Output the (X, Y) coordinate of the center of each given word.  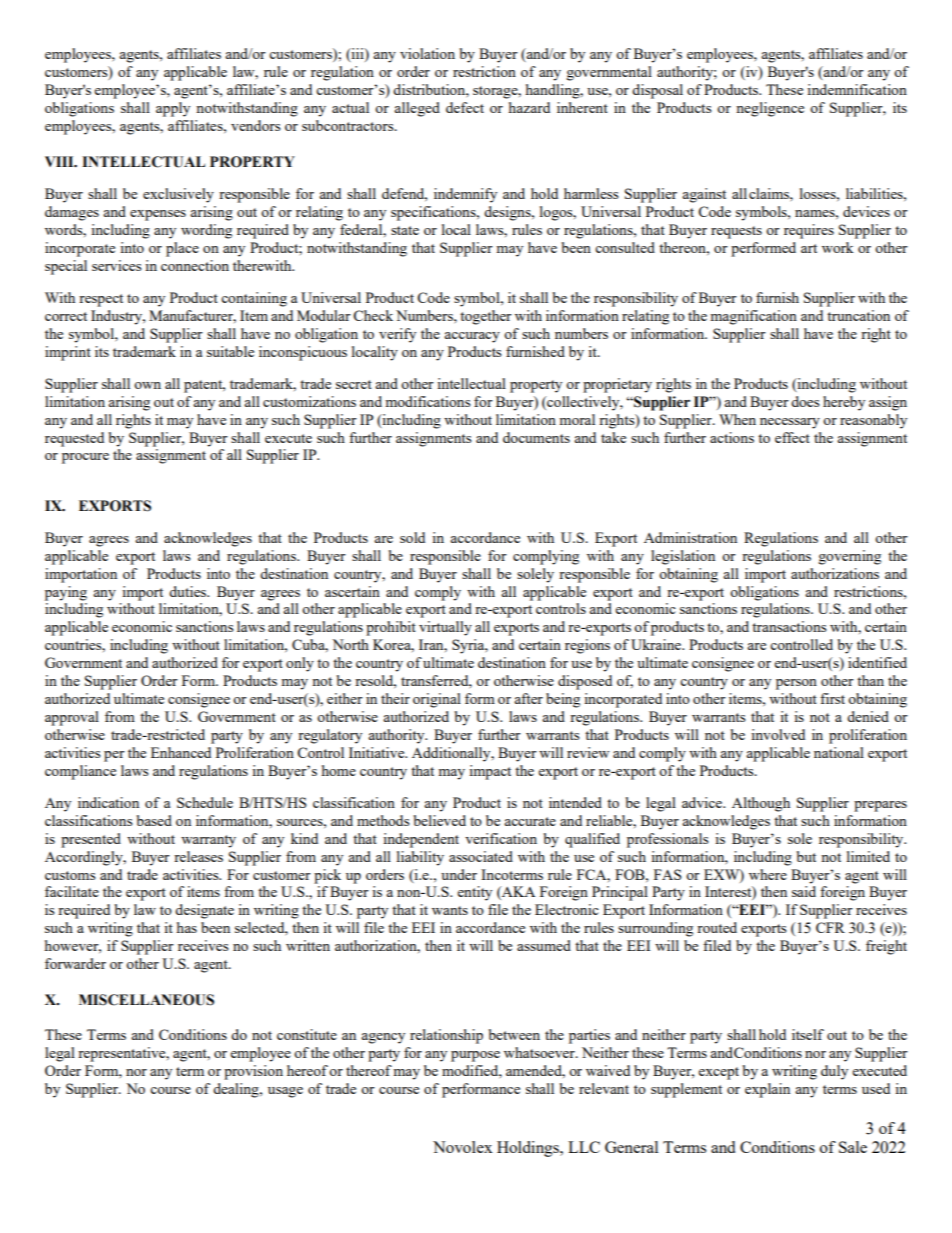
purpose (475, 1056)
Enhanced (181, 752)
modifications (427, 401)
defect (465, 107)
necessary (790, 423)
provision (253, 1072)
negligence (770, 109)
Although (761, 804)
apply (173, 109)
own (147, 385)
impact (490, 772)
